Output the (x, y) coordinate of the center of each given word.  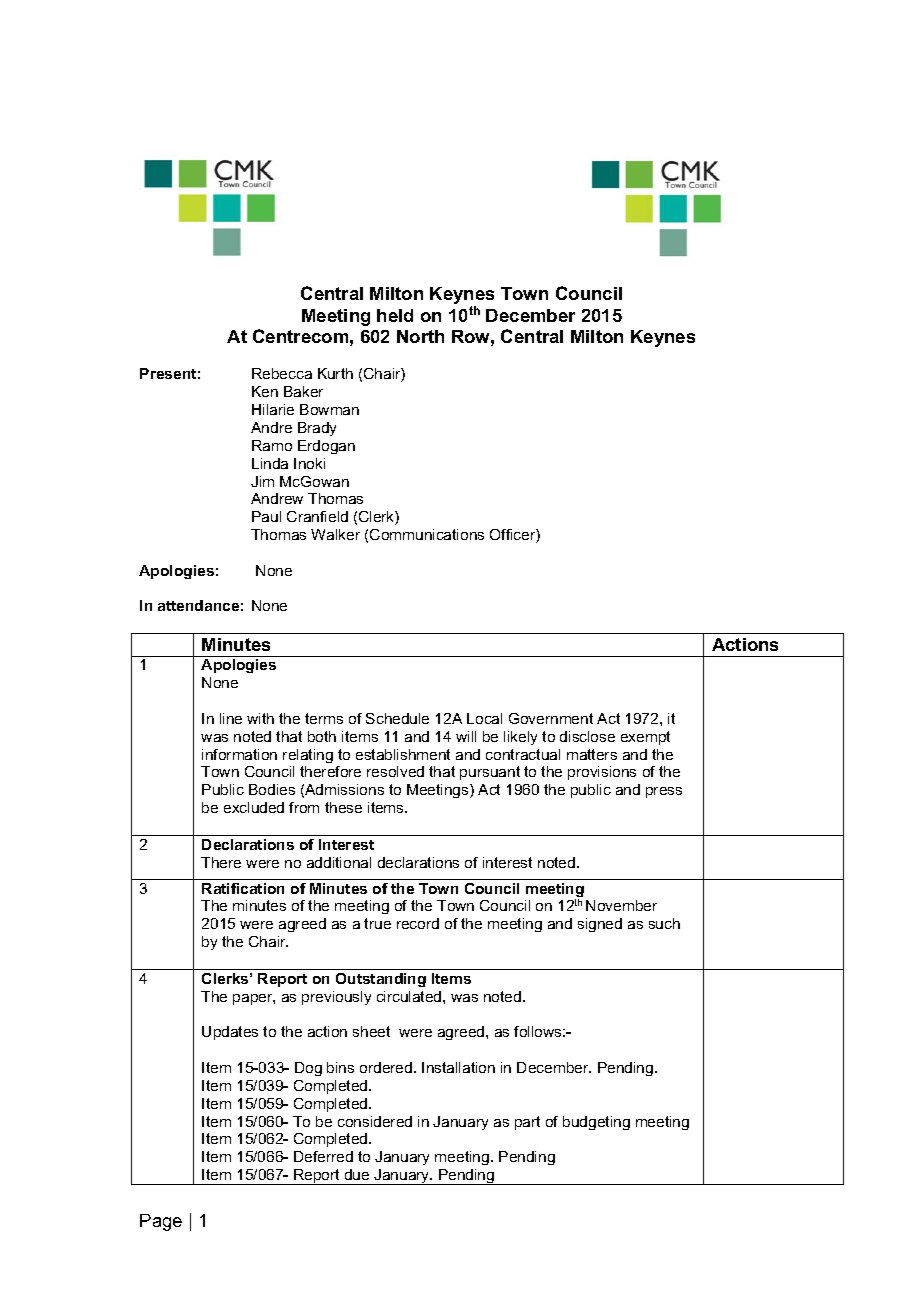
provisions (602, 773)
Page (161, 1222)
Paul (266, 516)
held (395, 315)
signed (600, 925)
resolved (395, 771)
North (420, 336)
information (239, 754)
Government (551, 718)
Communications (427, 534)
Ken (265, 391)
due (357, 1174)
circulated (410, 996)
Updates (230, 1033)
